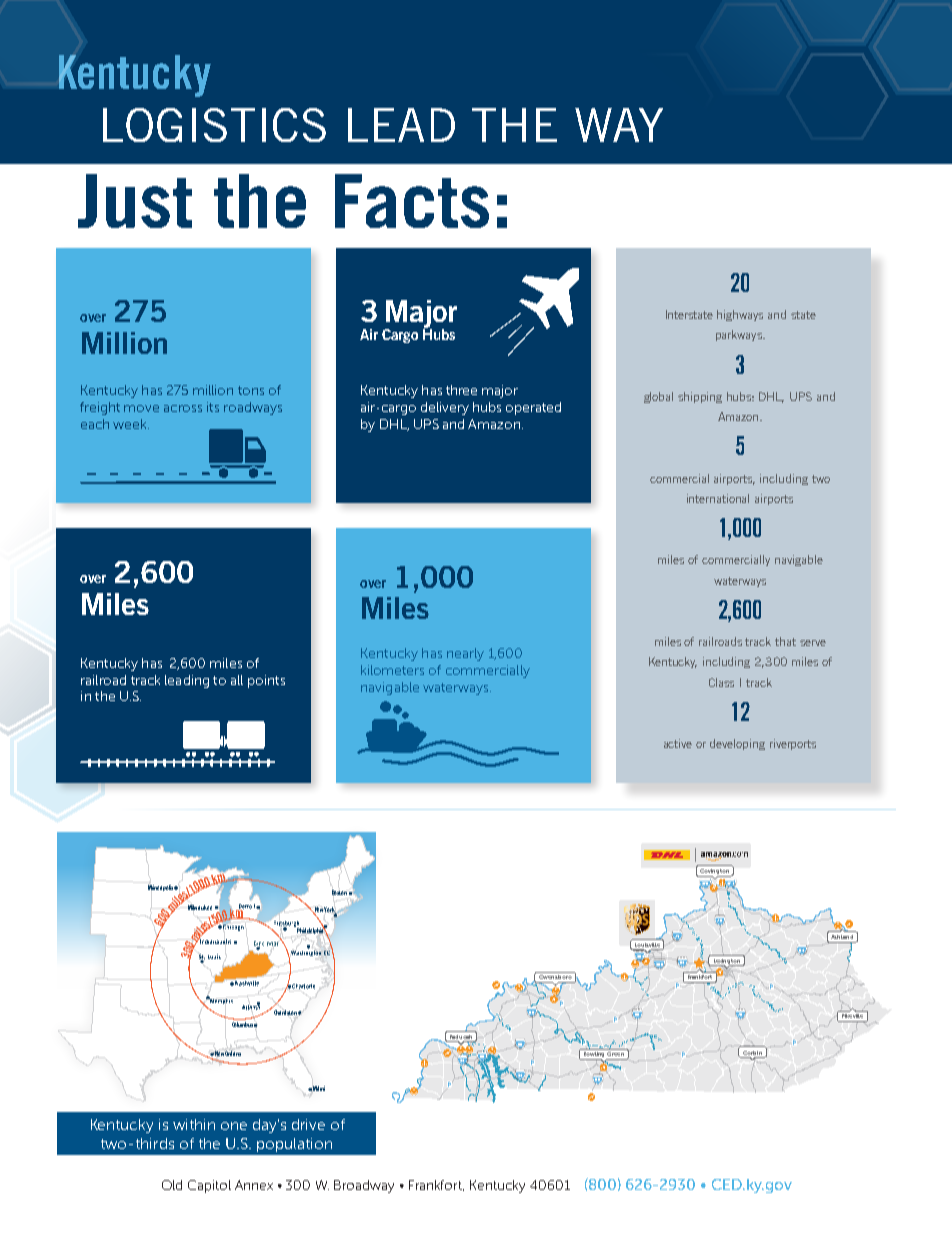  What do you see at coordinates (412, 201) in the image?
I see `Facts` at bounding box center [412, 201].
